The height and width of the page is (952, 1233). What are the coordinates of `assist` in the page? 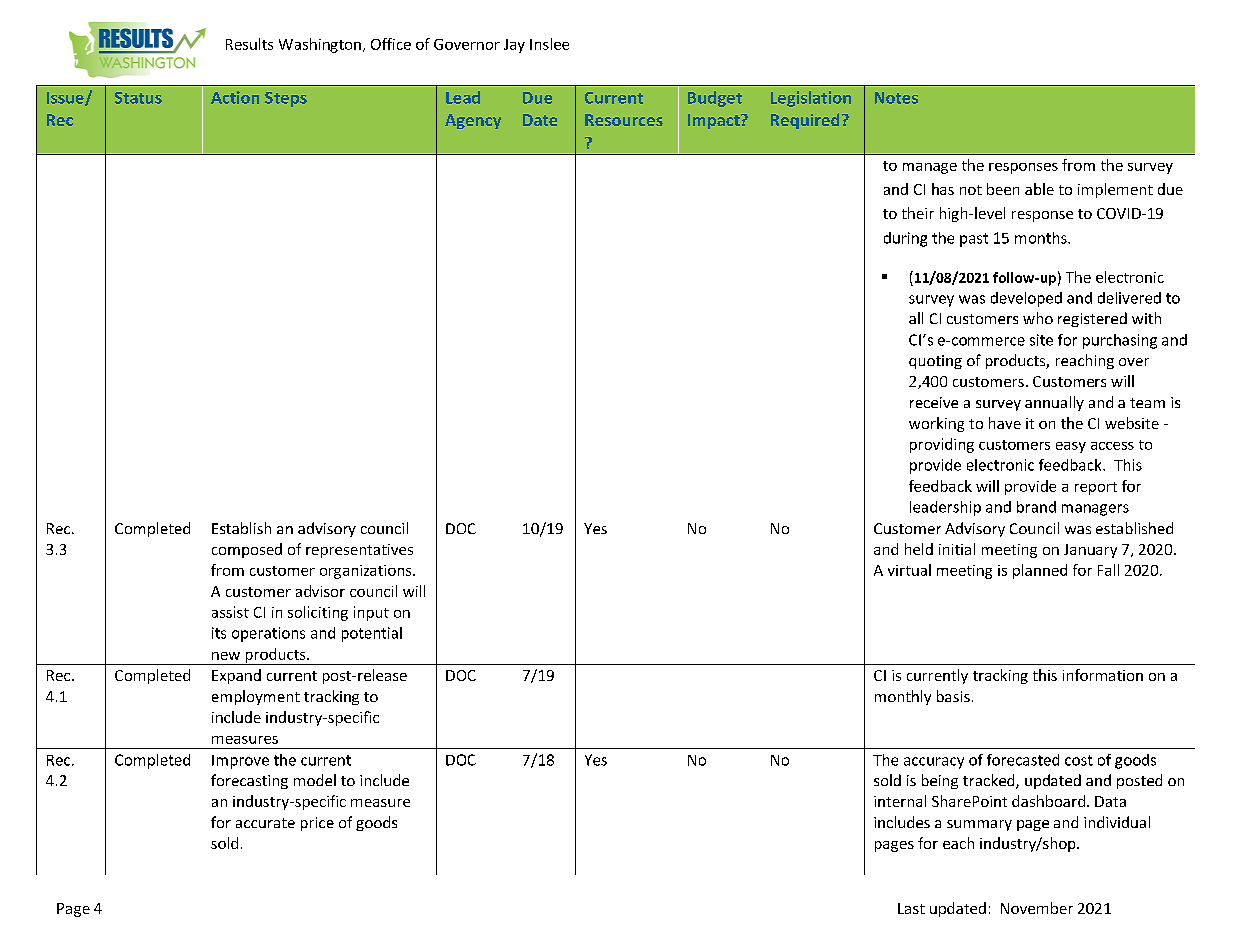 It's located at (230, 612).
